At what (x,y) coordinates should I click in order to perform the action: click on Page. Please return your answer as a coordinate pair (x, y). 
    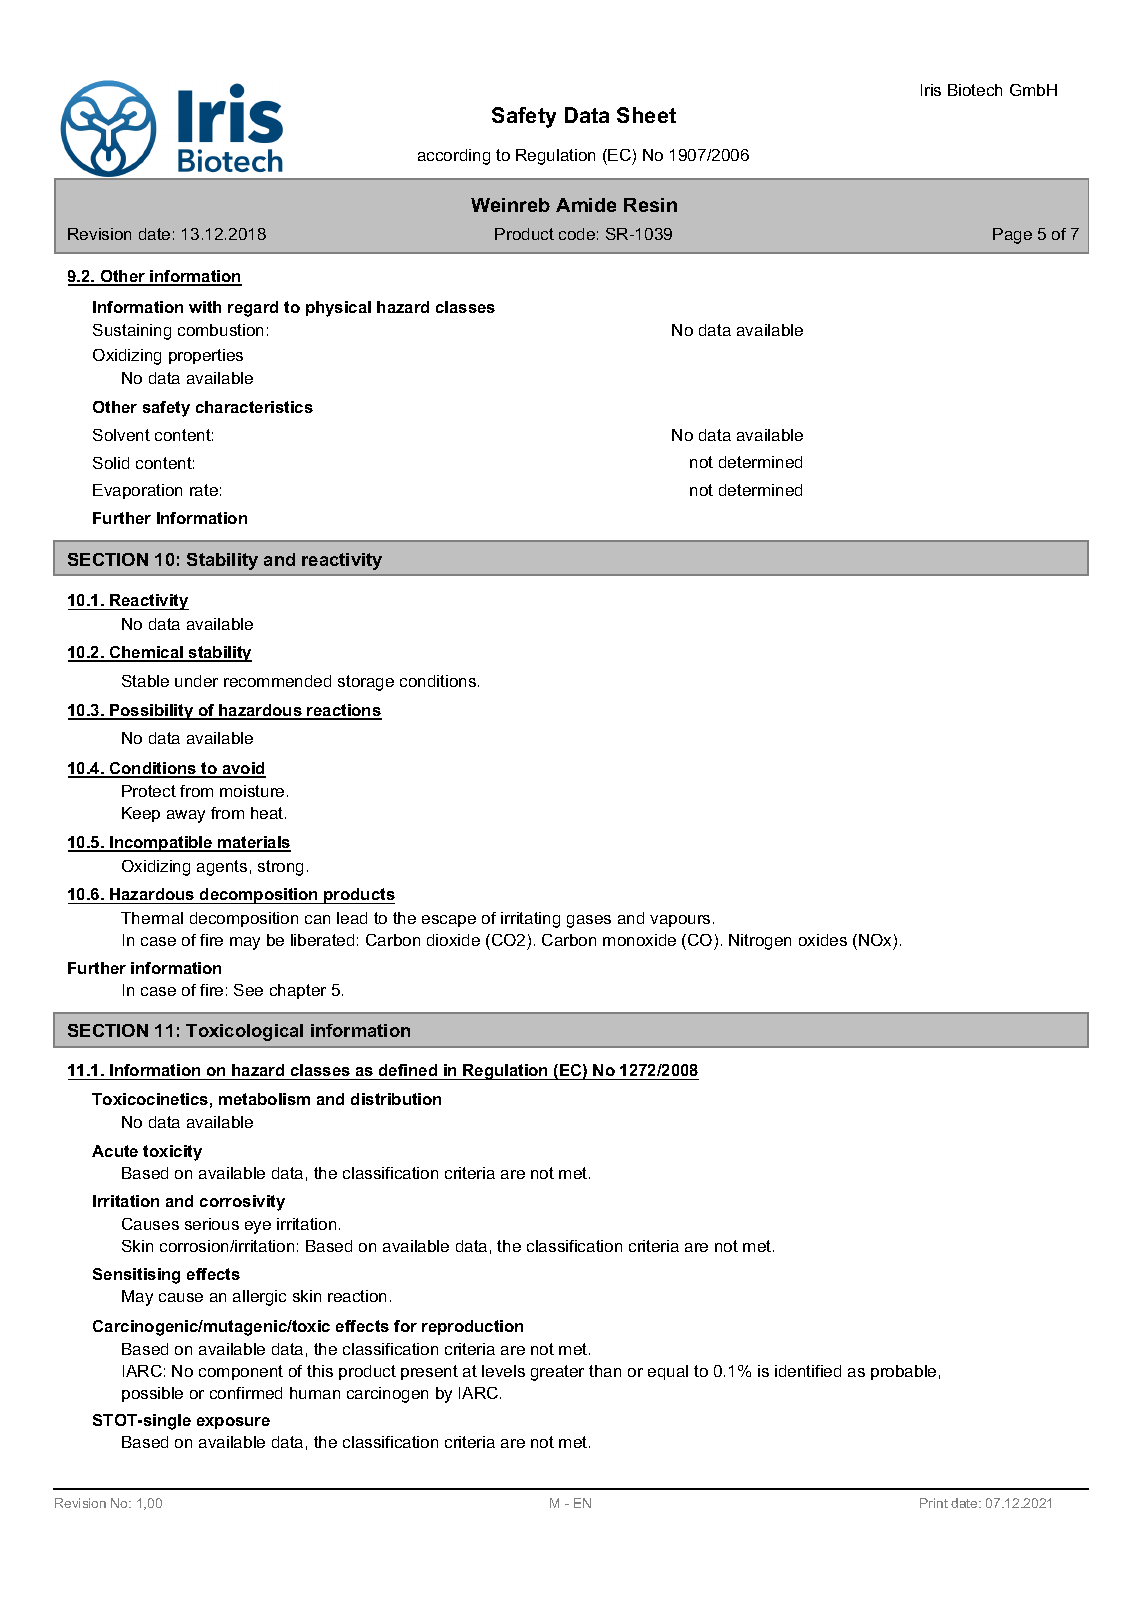
    Looking at the image, I should click on (1012, 236).
